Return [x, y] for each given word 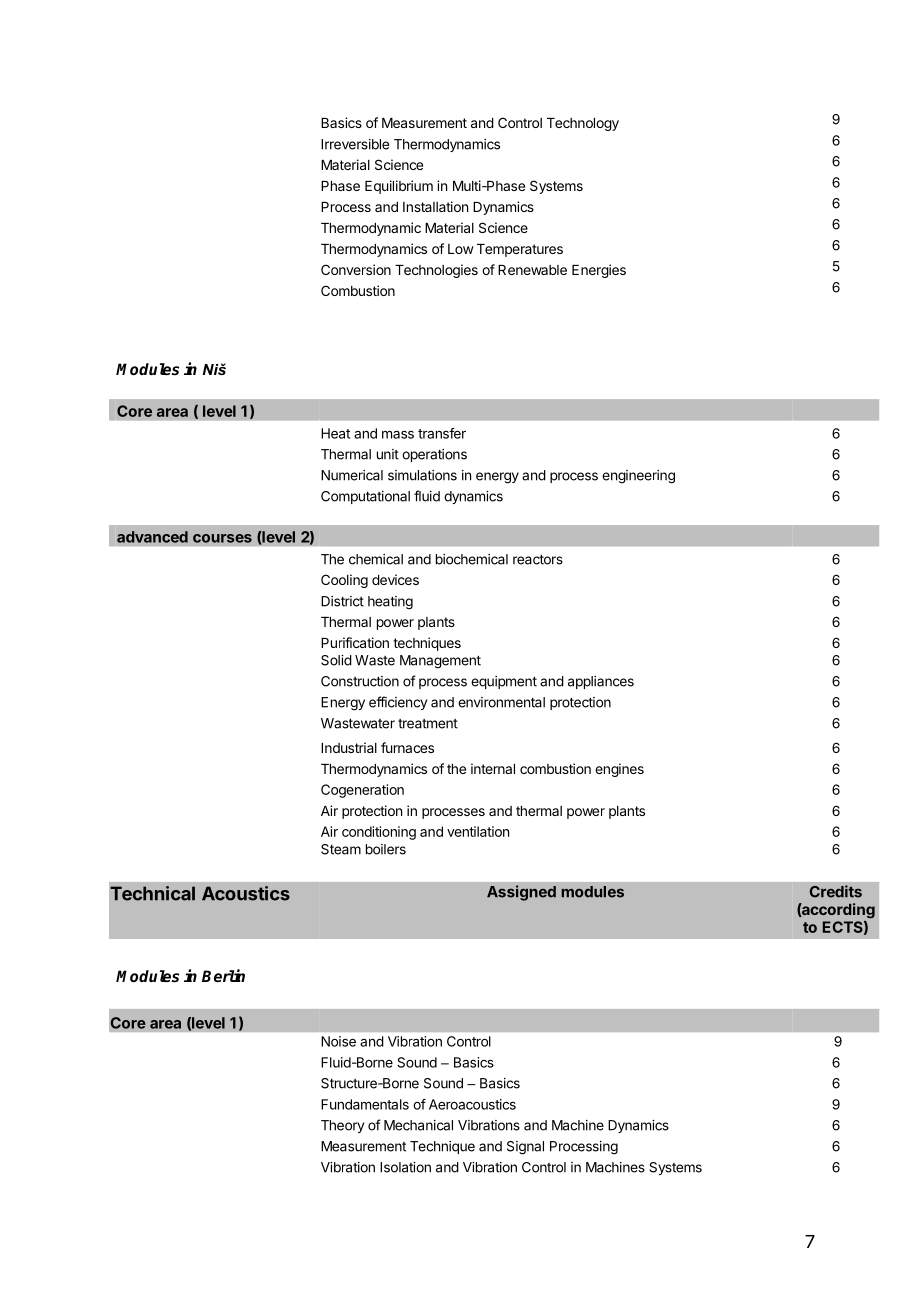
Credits [835, 891]
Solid [336, 660]
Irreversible [355, 144]
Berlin [223, 975]
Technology [583, 124]
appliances [601, 682]
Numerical [352, 475]
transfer [442, 433]
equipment [504, 682]
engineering [638, 477]
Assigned [521, 893]
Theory [342, 1126]
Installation [435, 206]
